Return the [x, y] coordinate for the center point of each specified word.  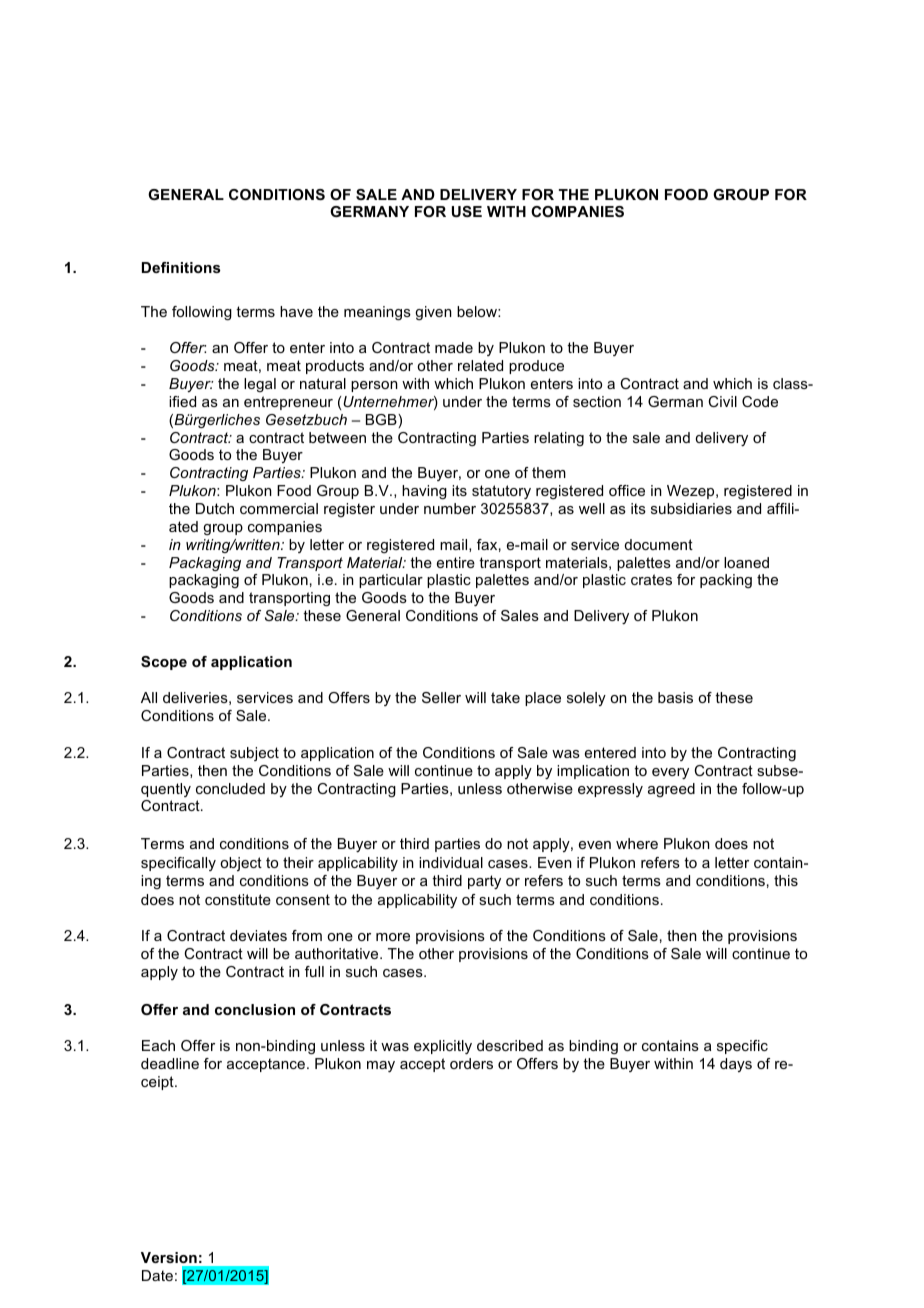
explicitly [443, 1047]
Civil [722, 401]
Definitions [181, 267]
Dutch [215, 508]
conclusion [255, 1009]
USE [467, 211]
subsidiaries [691, 508]
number [450, 508]
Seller [441, 697]
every [670, 773]
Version [169, 1257]
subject [254, 754]
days [736, 1065]
